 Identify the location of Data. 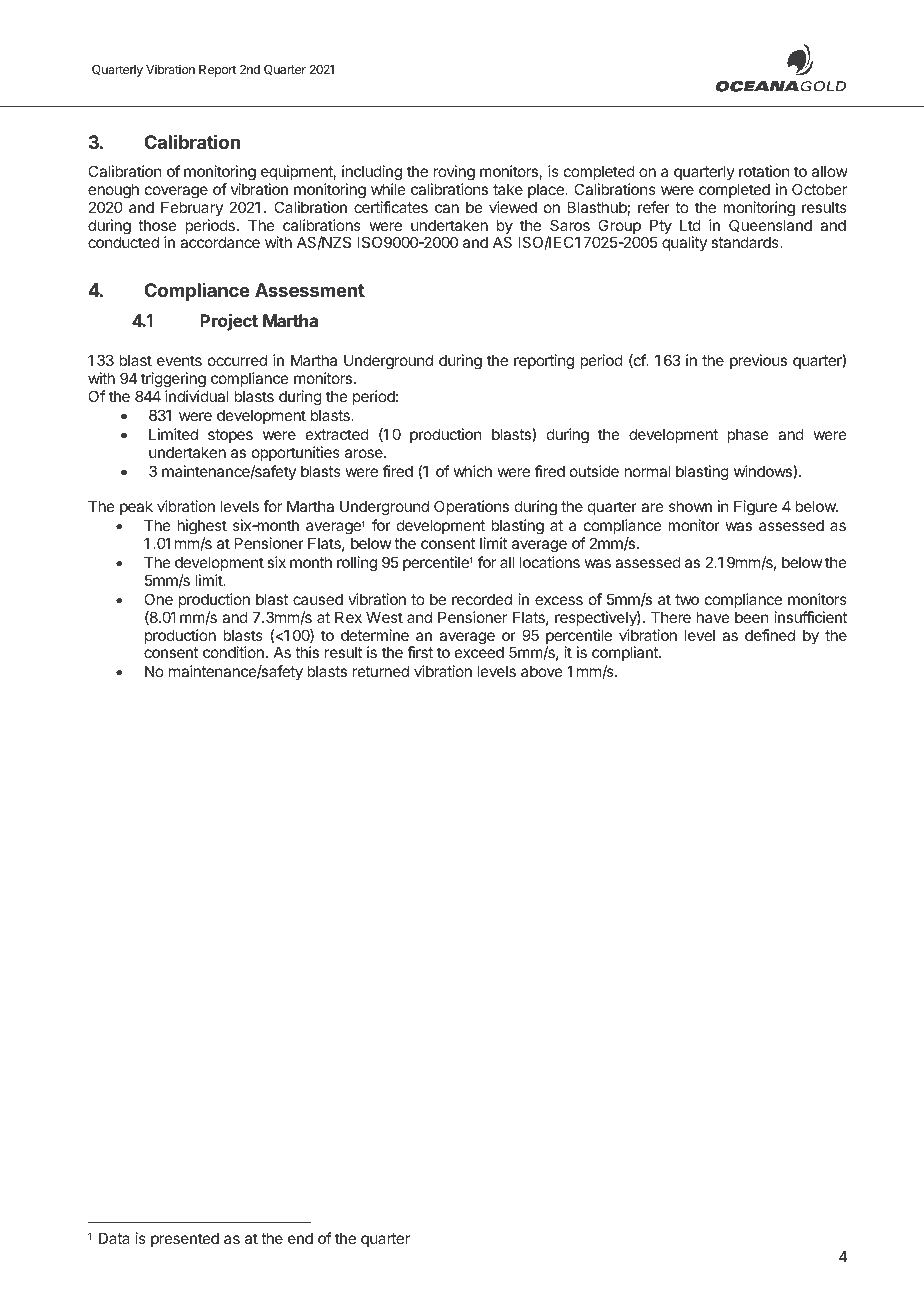
(114, 1238).
